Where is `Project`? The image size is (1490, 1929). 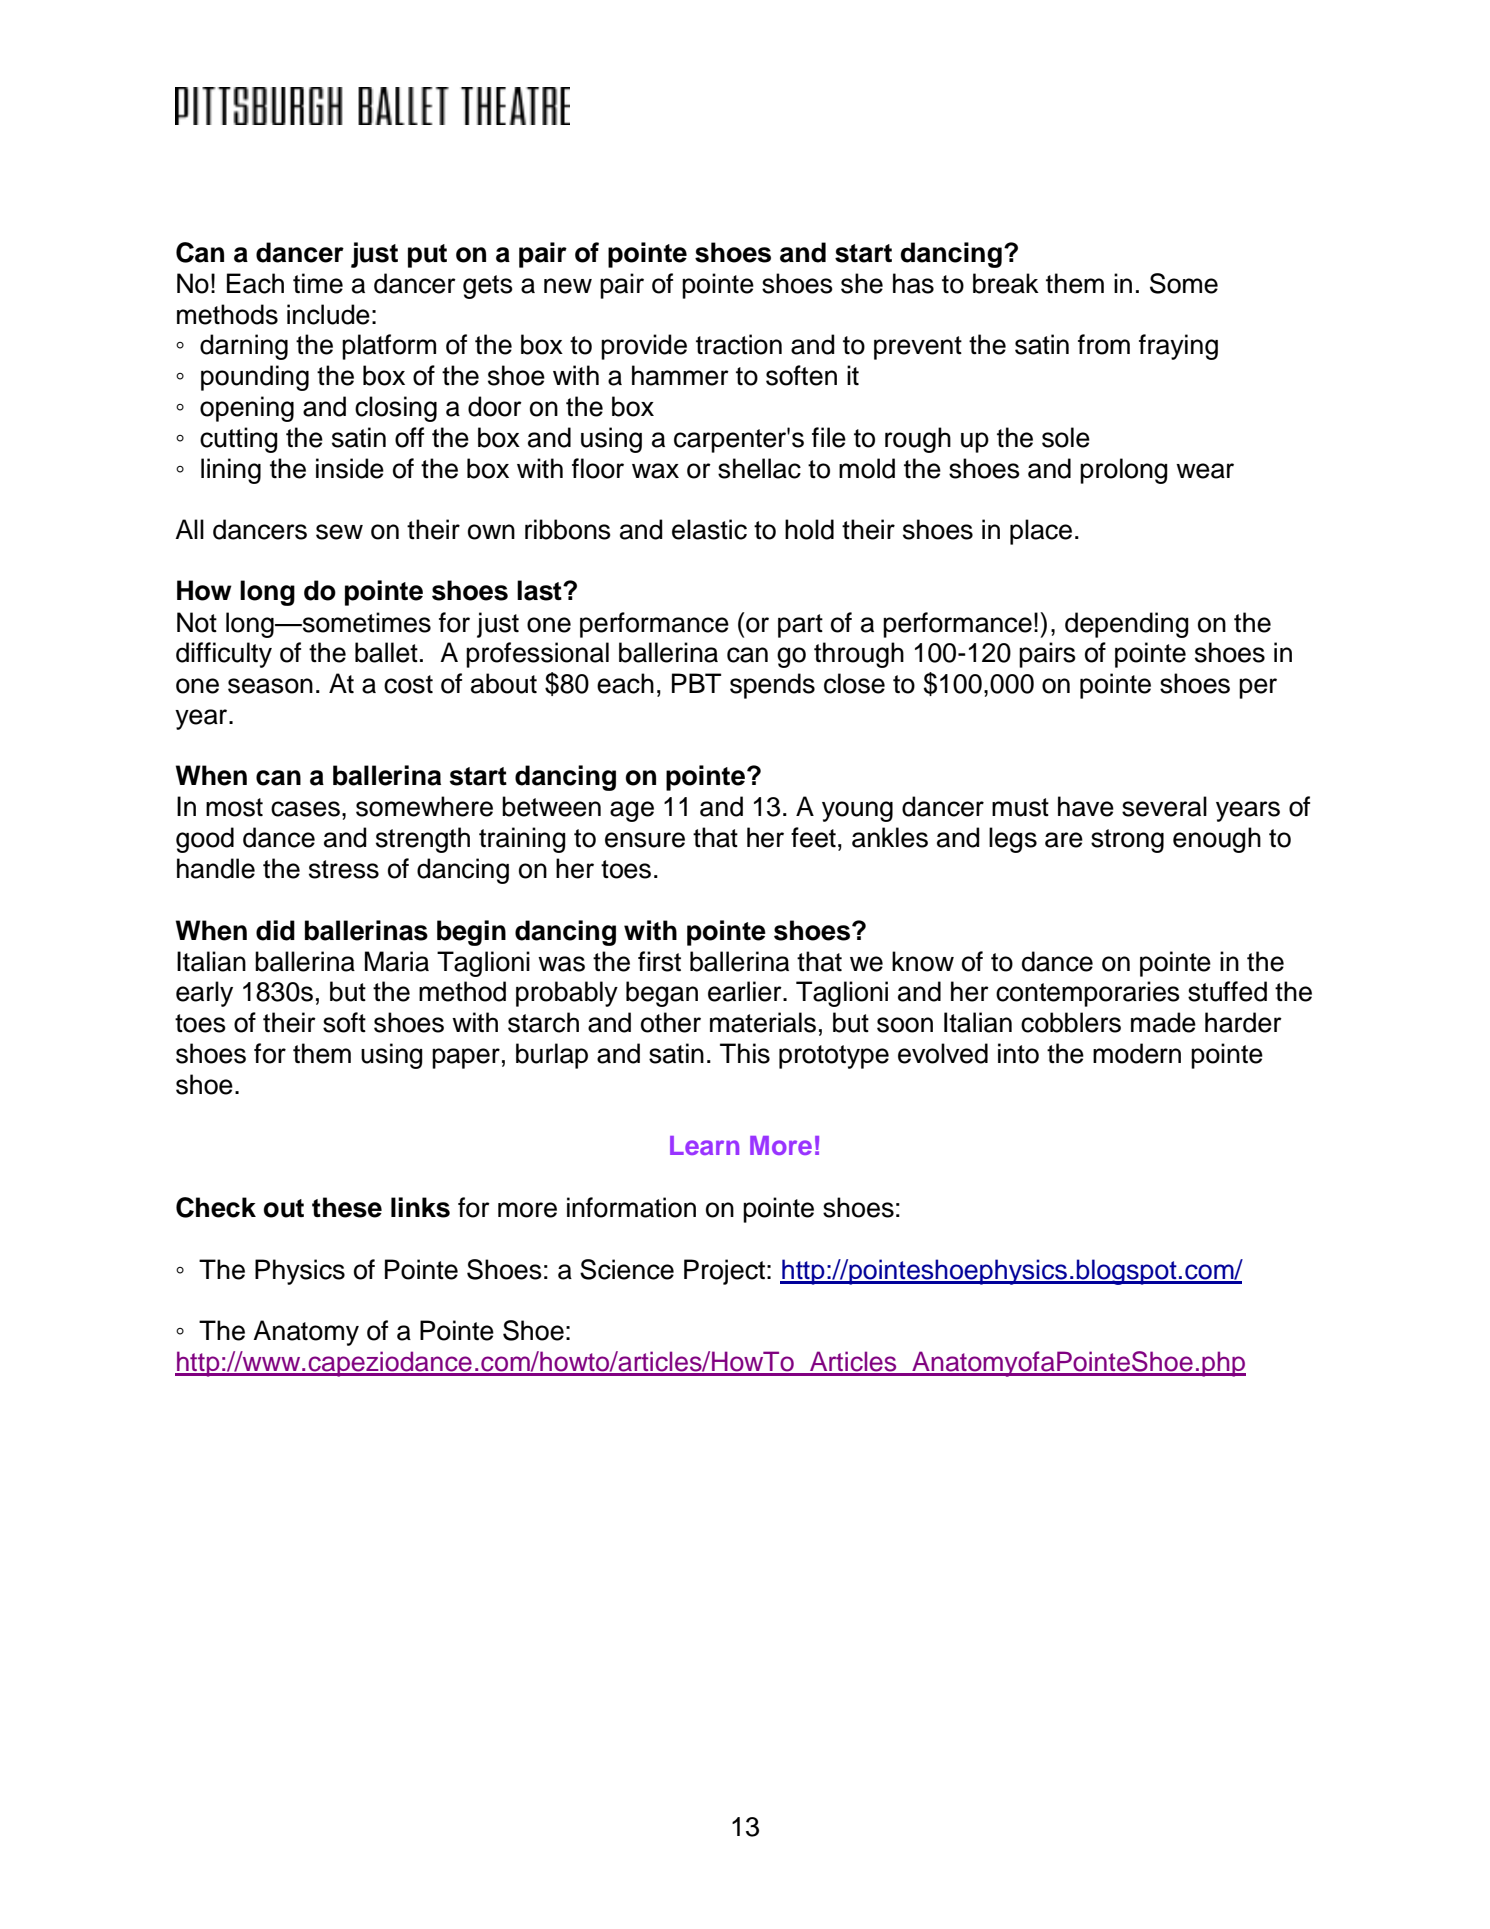
Project is located at coordinates (724, 1272).
